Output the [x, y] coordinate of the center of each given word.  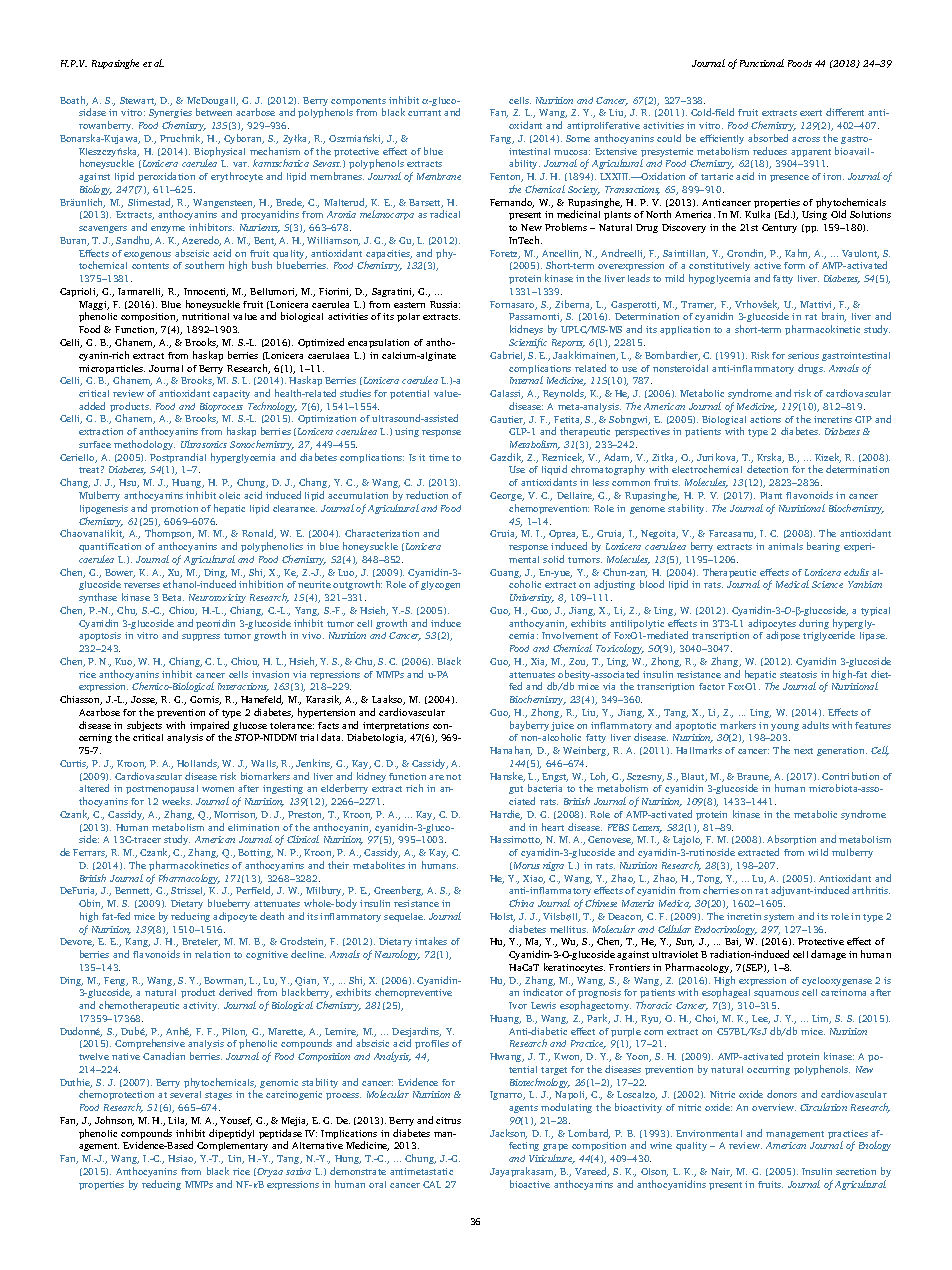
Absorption [791, 840]
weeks [177, 801]
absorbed [768, 138]
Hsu [129, 483]
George [507, 496]
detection [767, 469]
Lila [177, 1121]
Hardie [506, 815]
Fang [502, 139]
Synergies [170, 115]
